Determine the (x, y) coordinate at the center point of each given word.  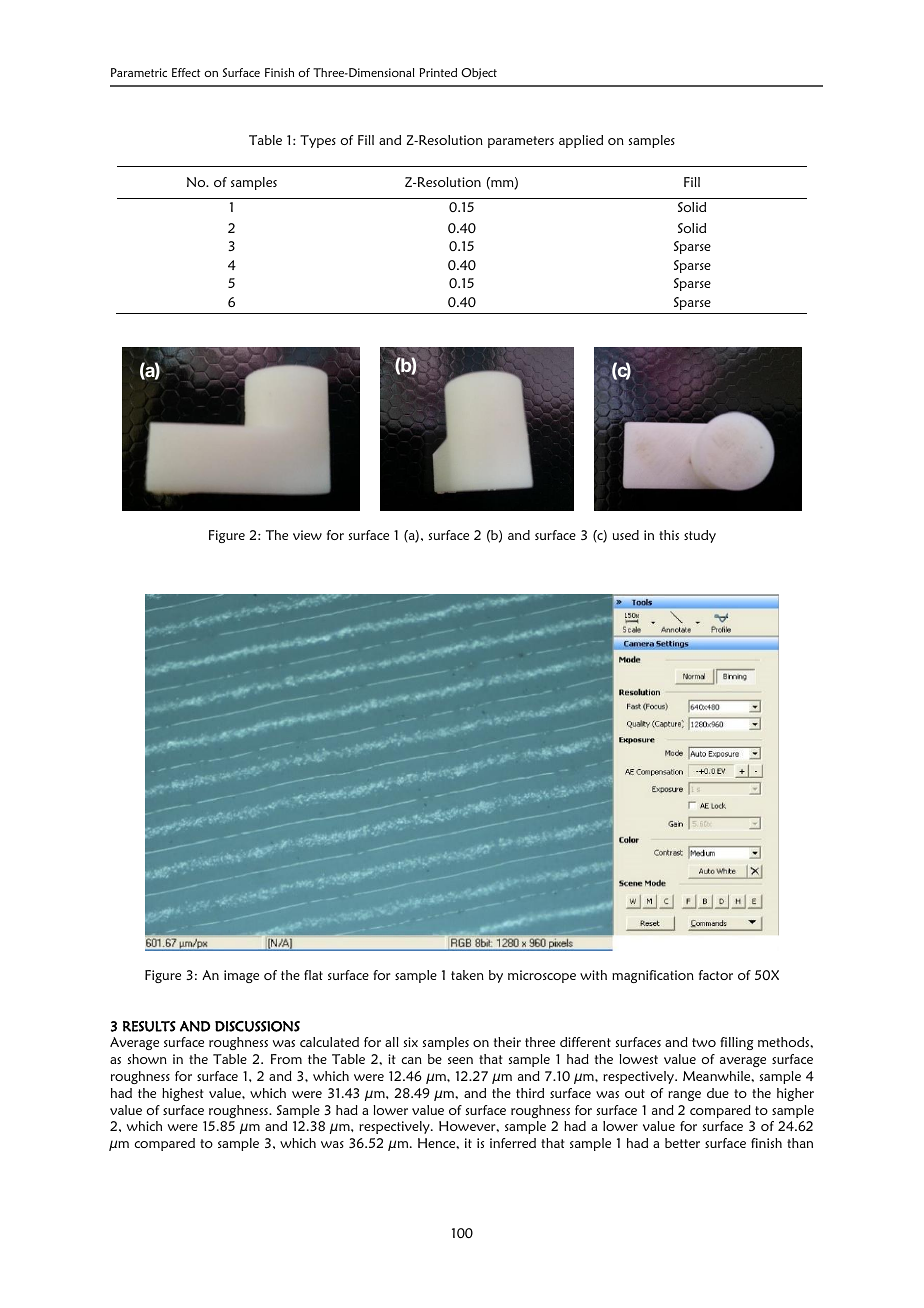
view (307, 535)
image (241, 976)
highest (183, 1094)
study (700, 536)
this (669, 535)
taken (467, 975)
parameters (521, 142)
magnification (653, 976)
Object (479, 74)
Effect (186, 72)
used (626, 535)
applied (581, 141)
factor (716, 975)
